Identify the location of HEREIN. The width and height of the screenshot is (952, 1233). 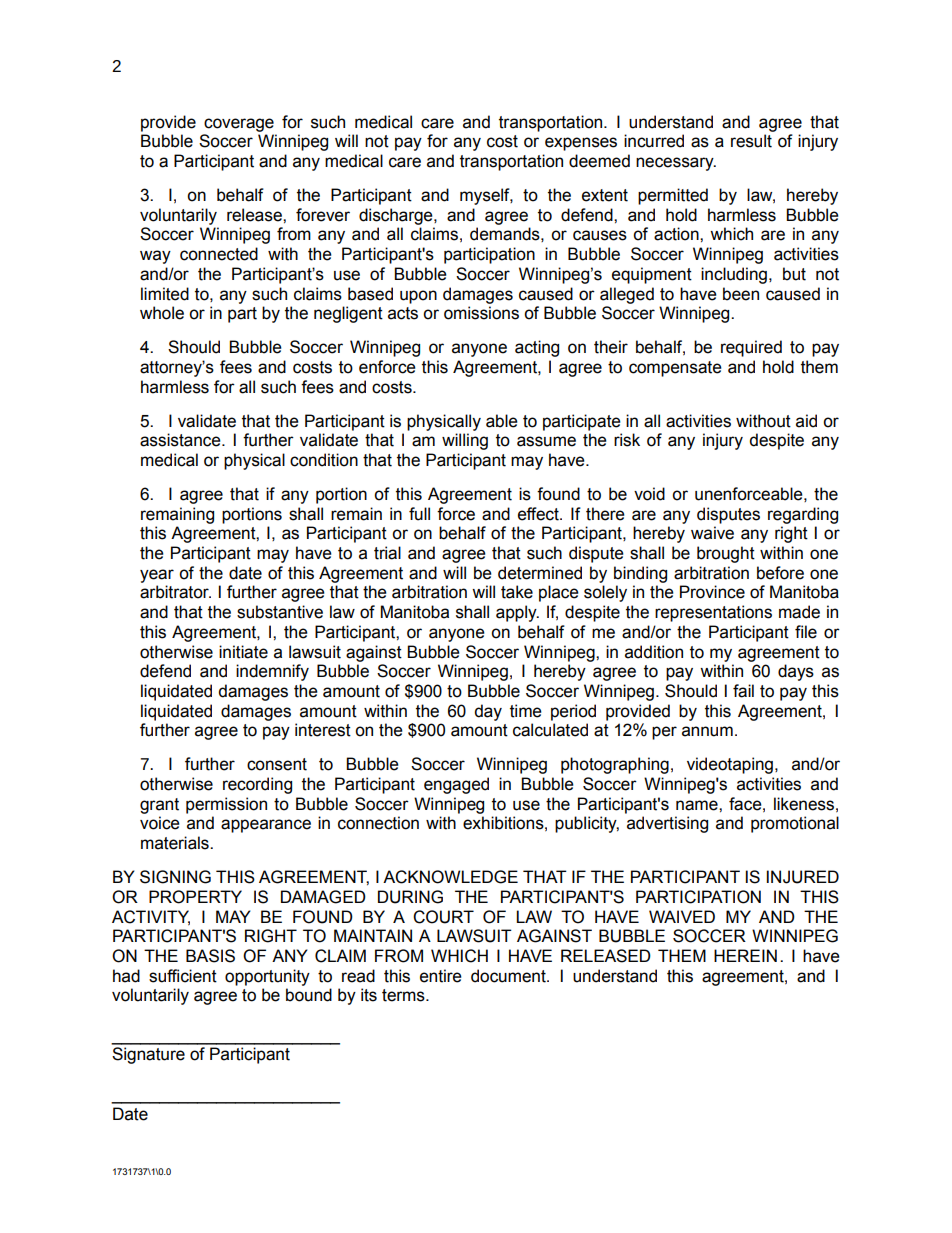
(745, 955).
